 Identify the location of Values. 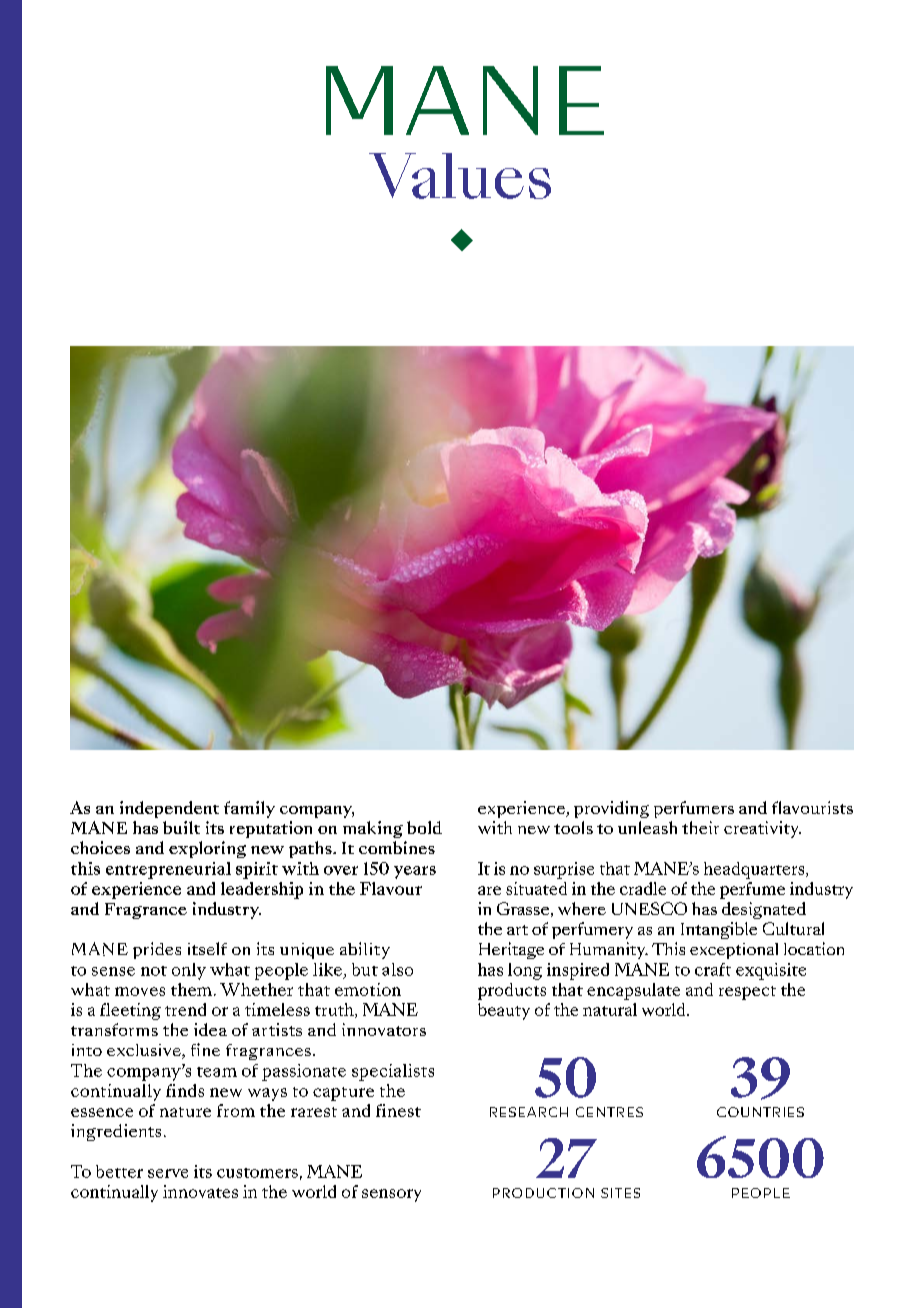
(460, 176).
